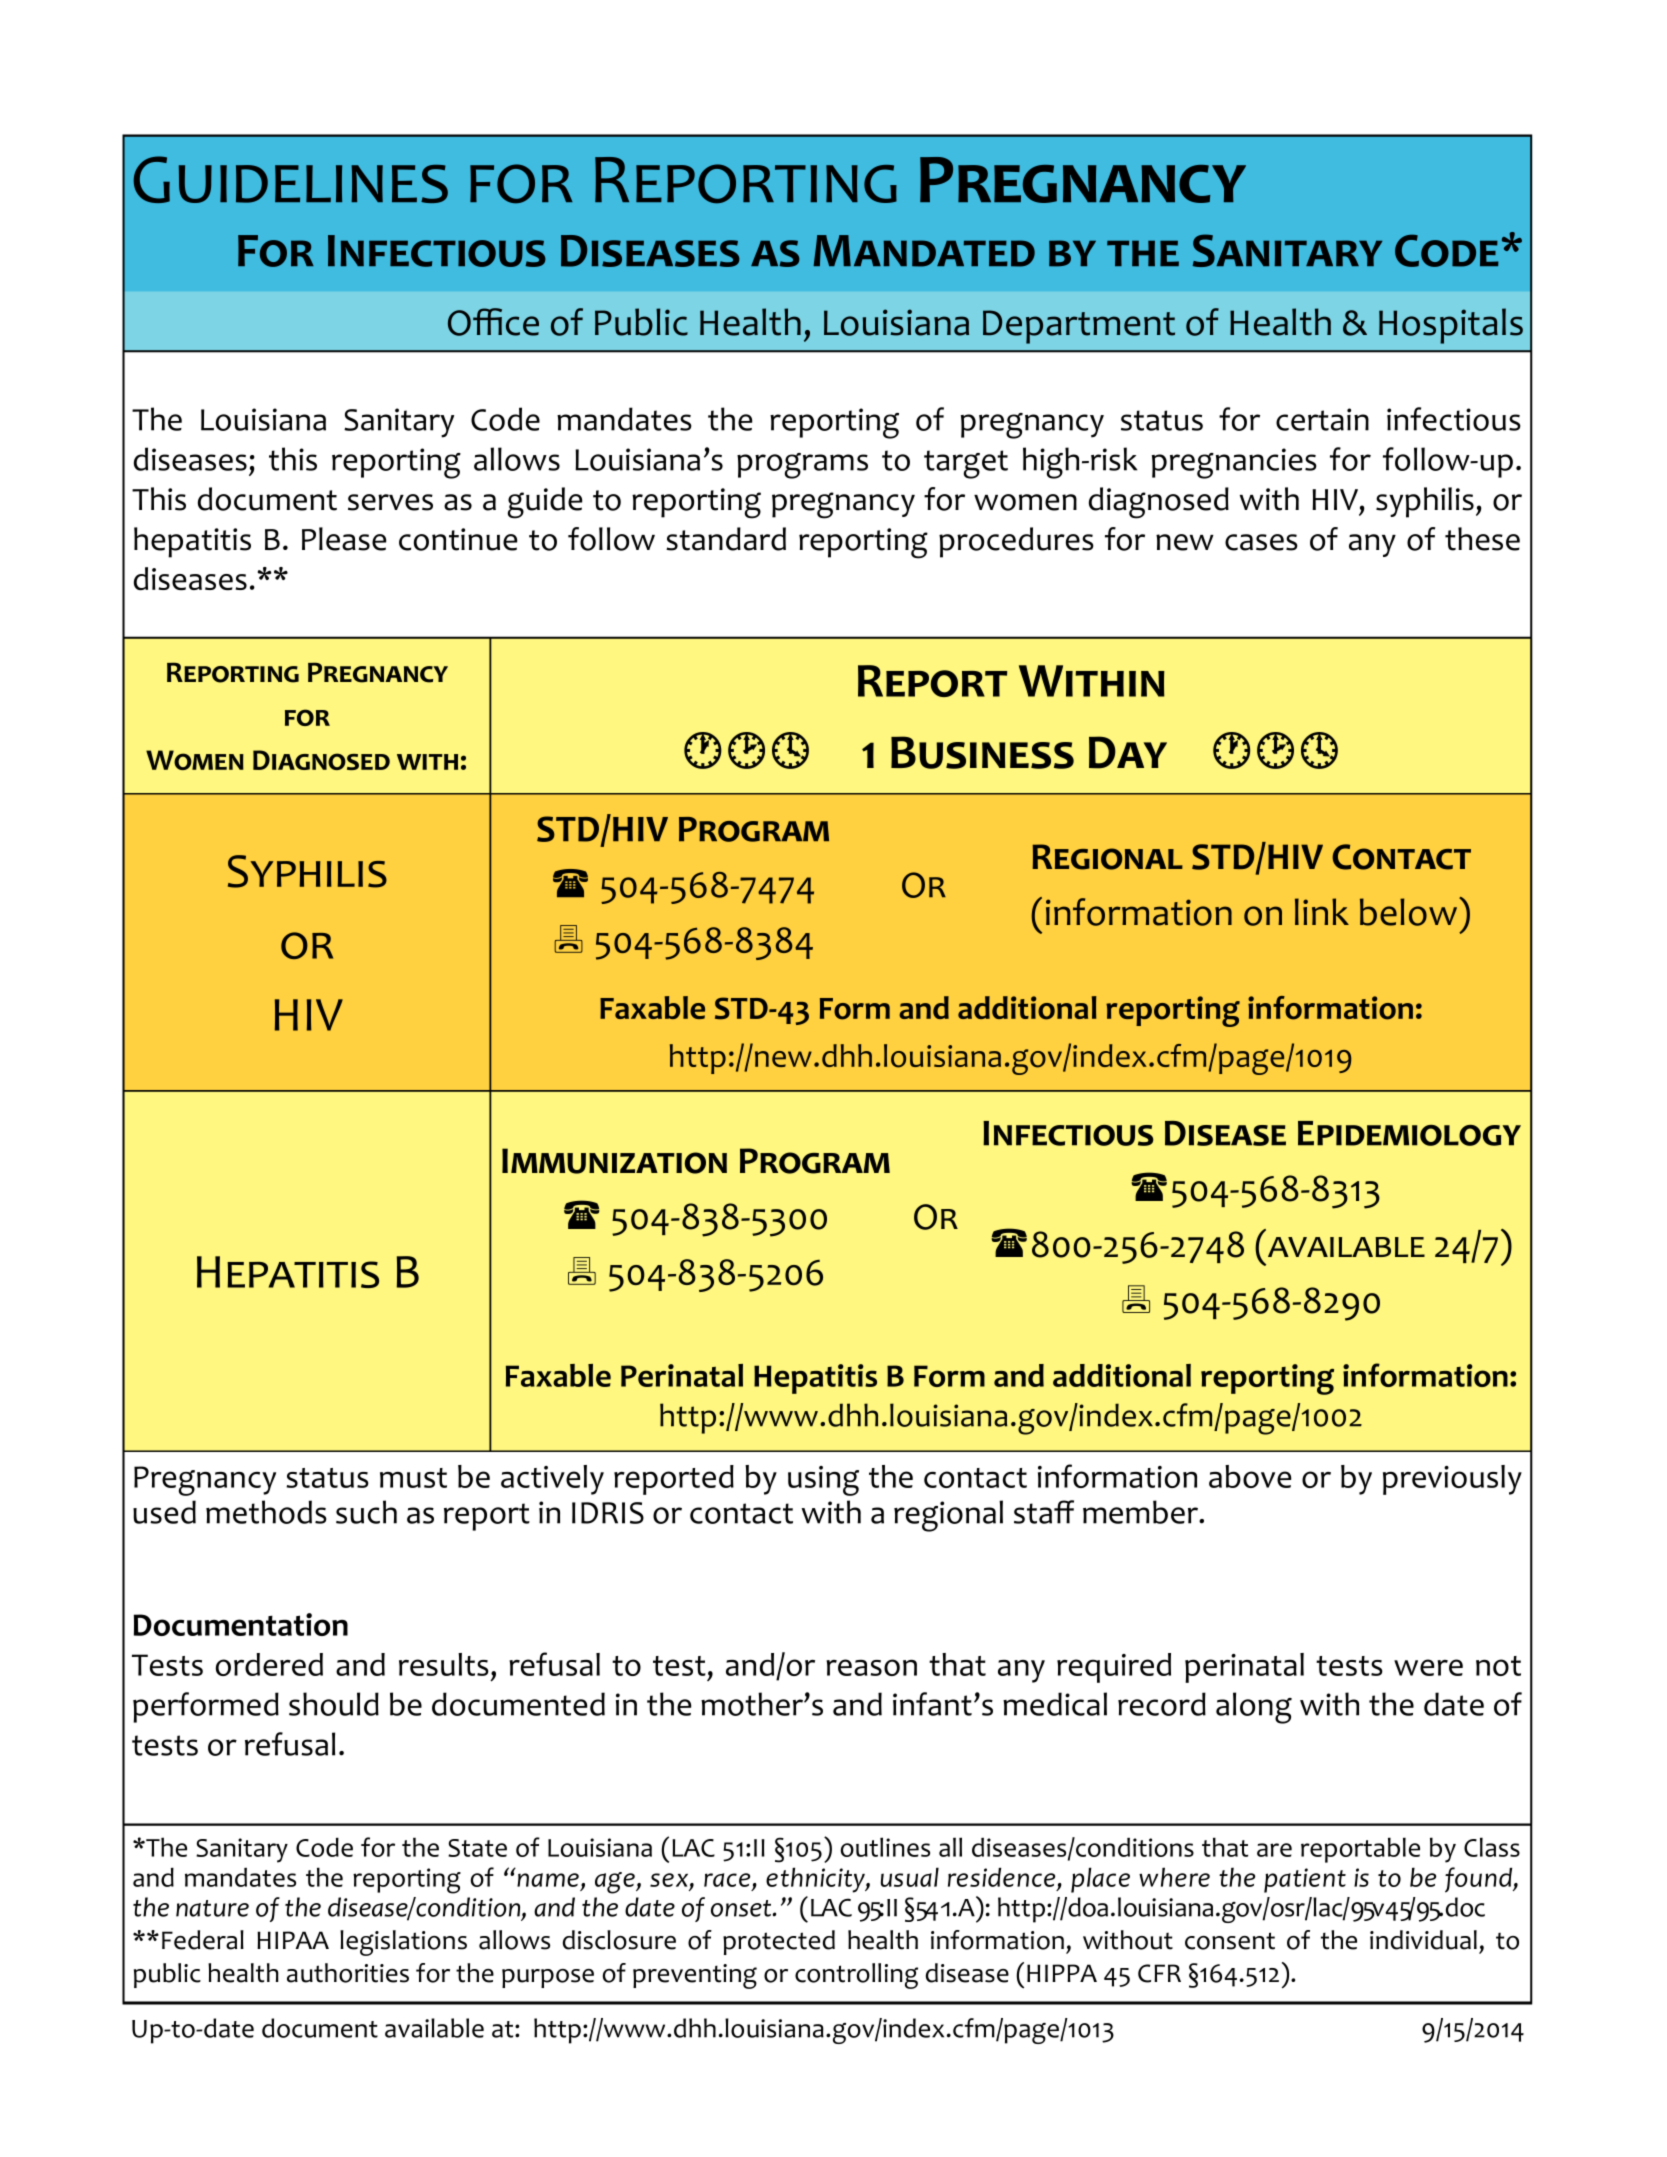  What do you see at coordinates (823, 1481) in the page?
I see `using` at bounding box center [823, 1481].
